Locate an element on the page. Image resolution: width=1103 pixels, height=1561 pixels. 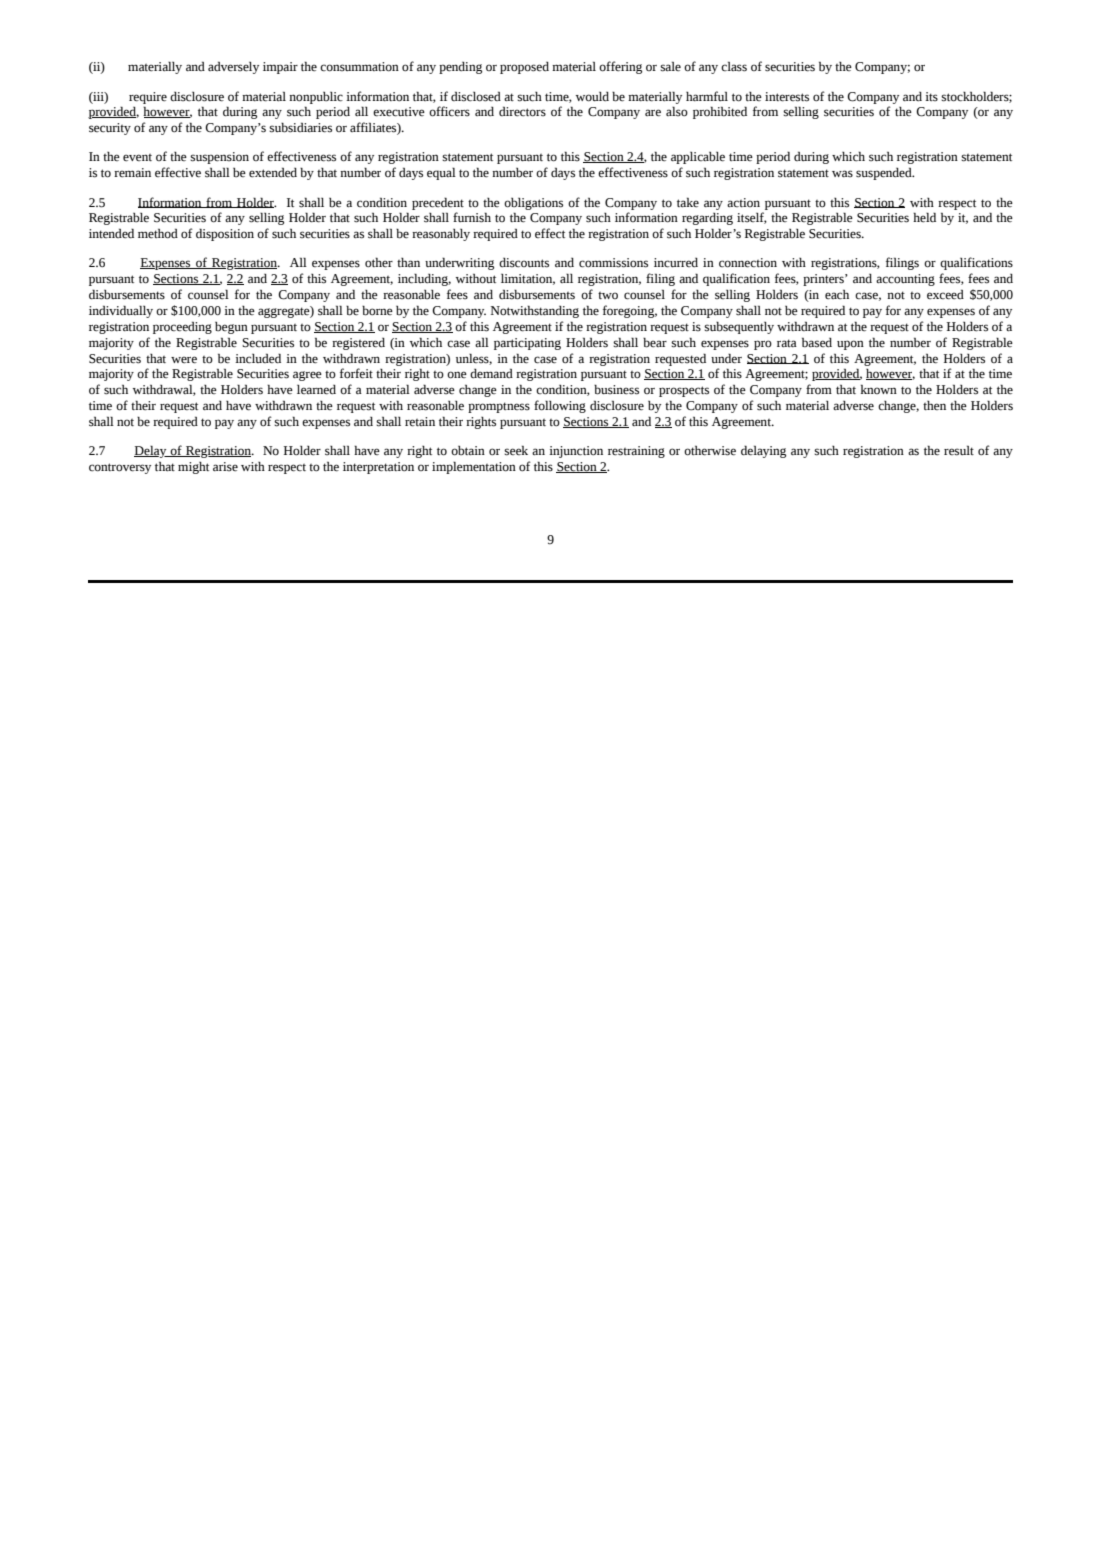
impair is located at coordinates (280, 68).
